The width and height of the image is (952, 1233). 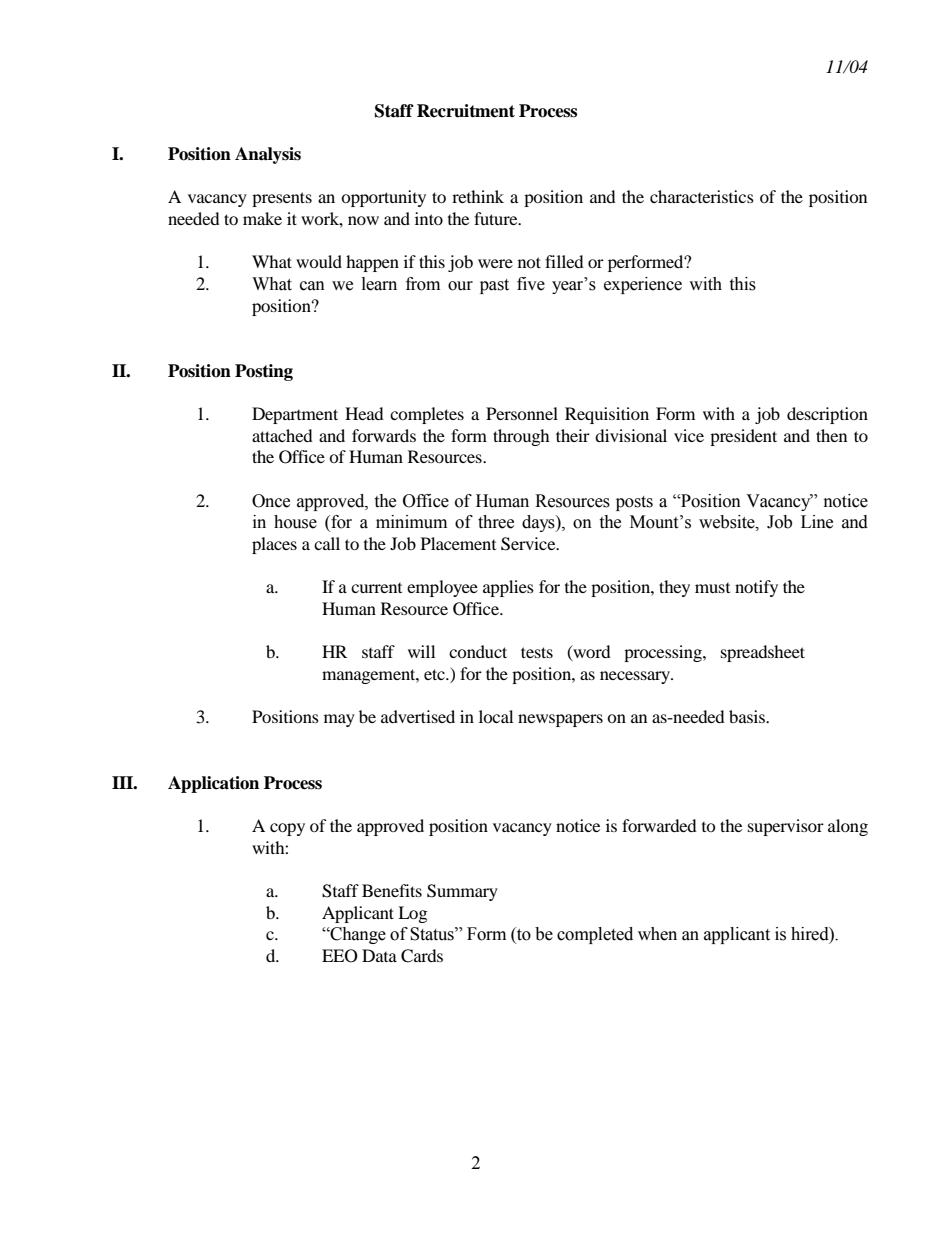 What do you see at coordinates (295, 522) in the image?
I see `house` at bounding box center [295, 522].
